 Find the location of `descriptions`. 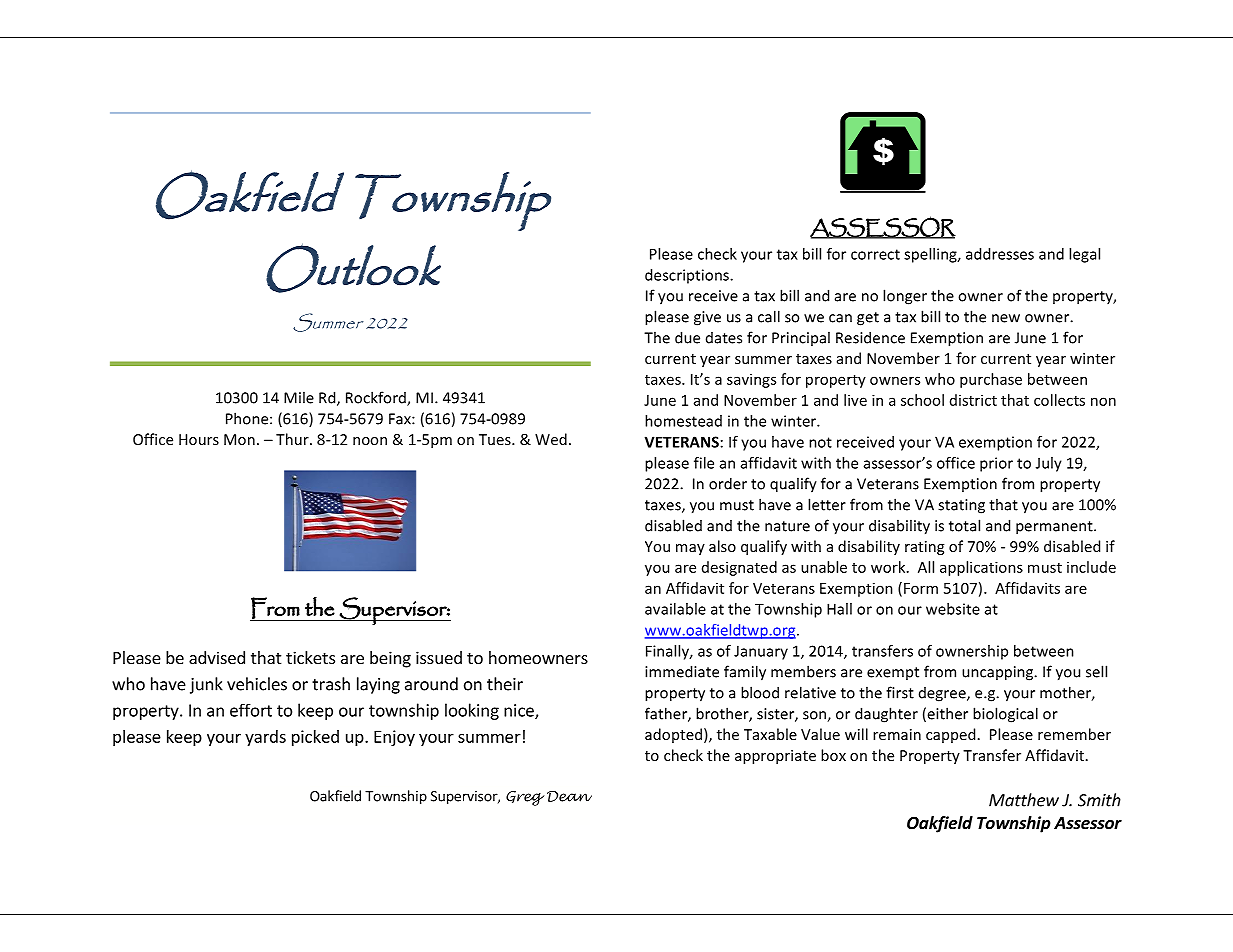

descriptions is located at coordinates (688, 276).
